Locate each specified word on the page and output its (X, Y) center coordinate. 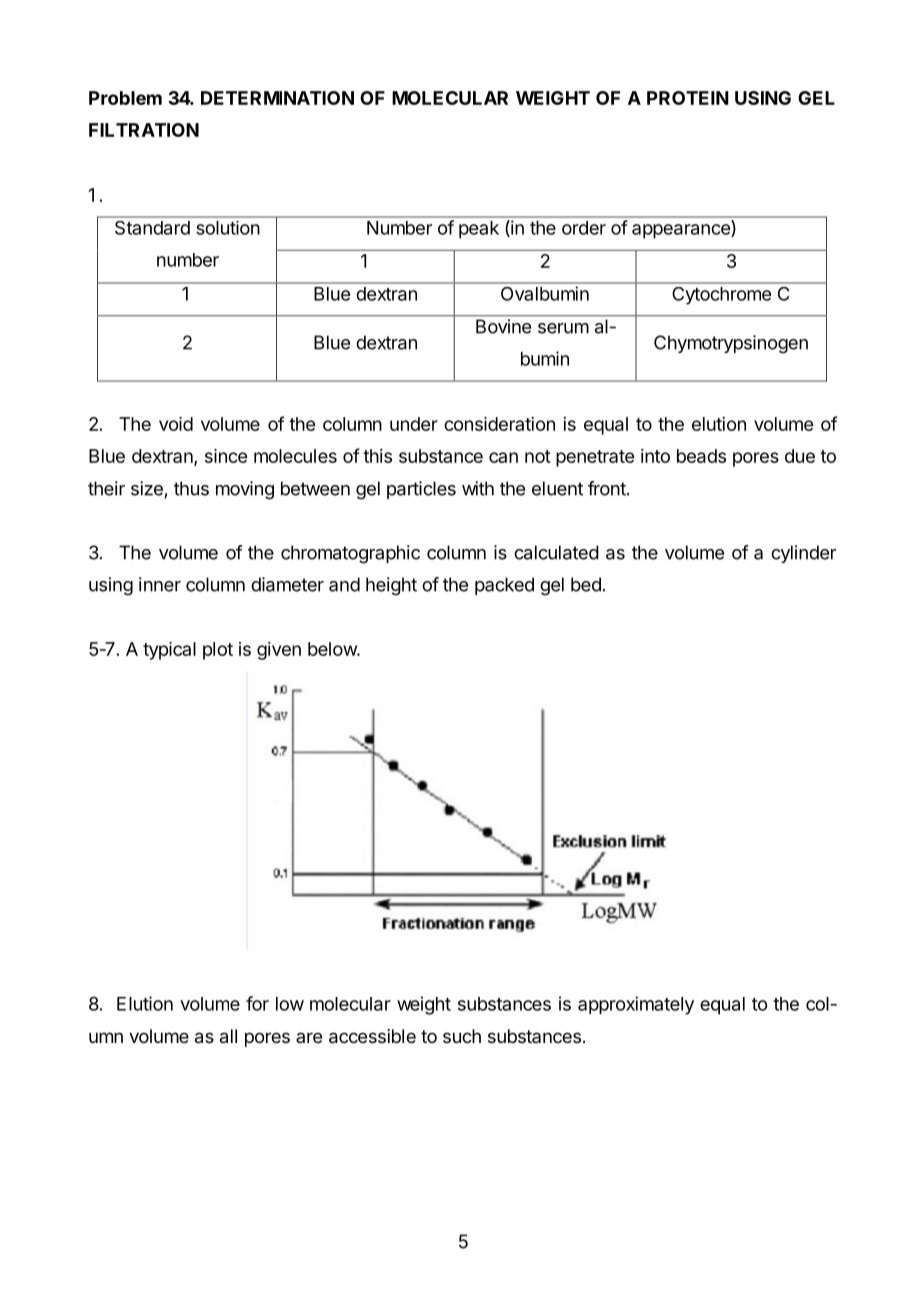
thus (191, 488)
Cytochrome (722, 295)
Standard (152, 228)
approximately (636, 1005)
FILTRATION (144, 130)
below (333, 649)
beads (701, 456)
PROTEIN (688, 98)
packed (504, 586)
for (257, 1003)
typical (169, 651)
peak (479, 230)
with (478, 488)
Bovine (503, 326)
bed (586, 584)
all (228, 1036)
